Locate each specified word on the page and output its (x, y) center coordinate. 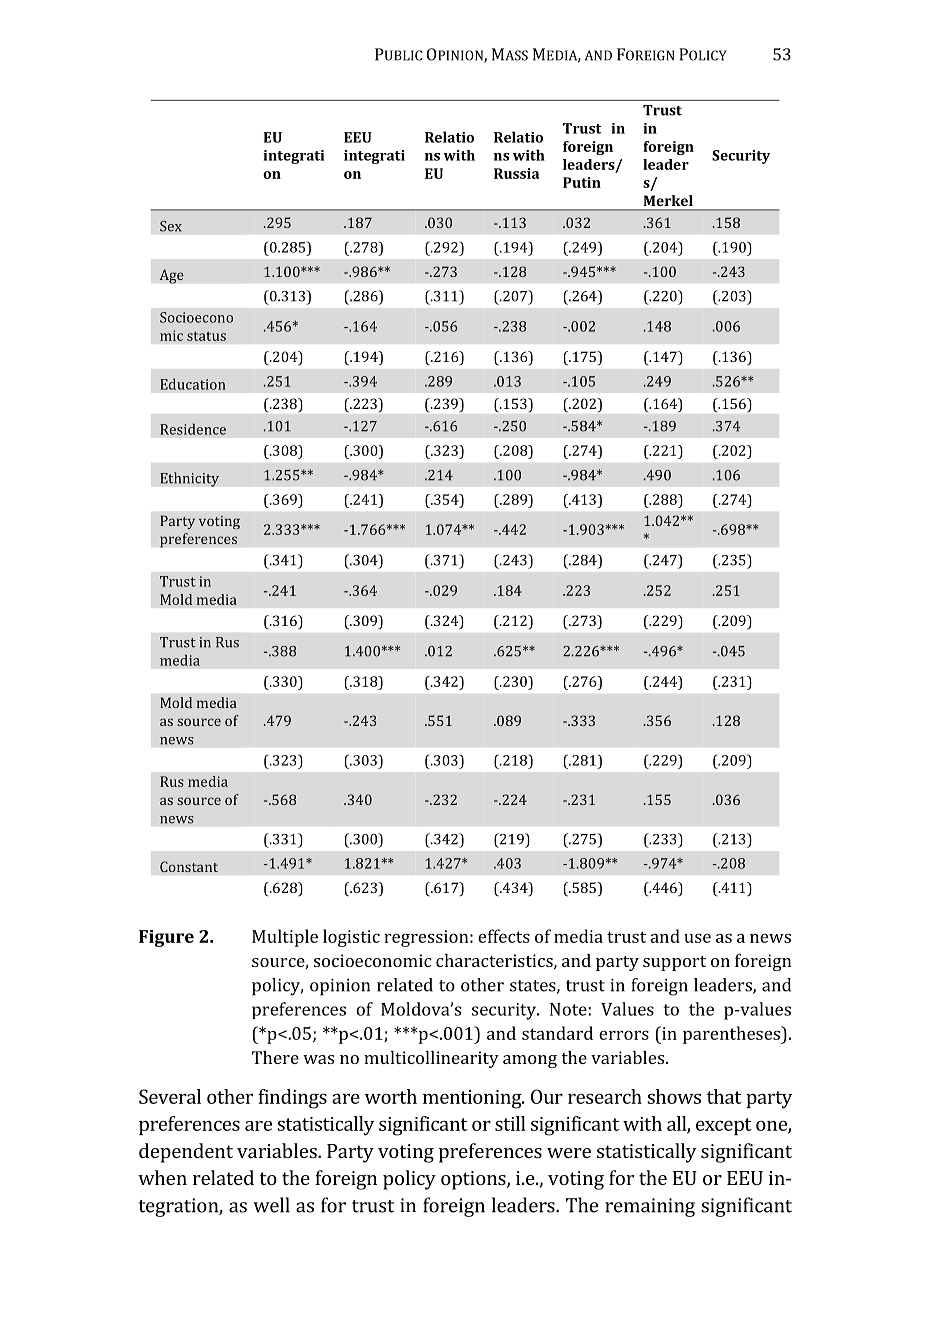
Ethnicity (189, 479)
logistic (351, 938)
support (674, 963)
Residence (193, 429)
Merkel (668, 200)
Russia (516, 173)
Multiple (285, 938)
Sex (171, 226)
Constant (189, 866)
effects (504, 936)
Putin (582, 182)
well (271, 1205)
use (697, 938)
